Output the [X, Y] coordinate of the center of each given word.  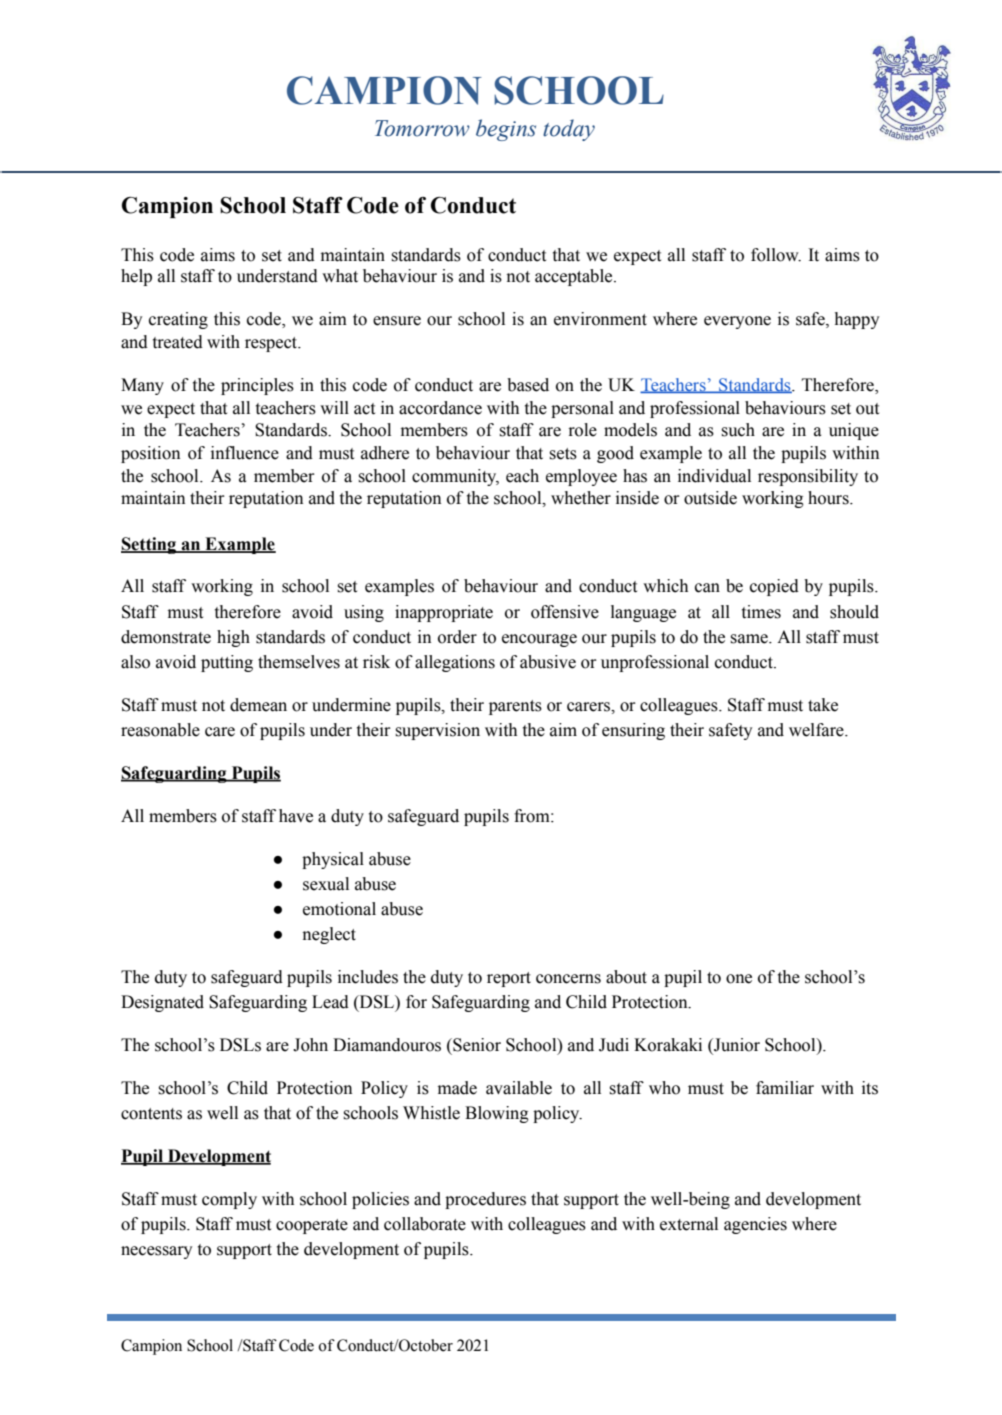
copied [774, 587]
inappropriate [444, 613]
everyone [737, 322]
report [509, 979]
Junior [736, 1046]
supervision [438, 731]
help [136, 277]
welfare [817, 730]
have [296, 816]
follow [776, 255]
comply [229, 1200]
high [233, 638]
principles [257, 386]
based [528, 385]
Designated [162, 1003]
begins [506, 130]
